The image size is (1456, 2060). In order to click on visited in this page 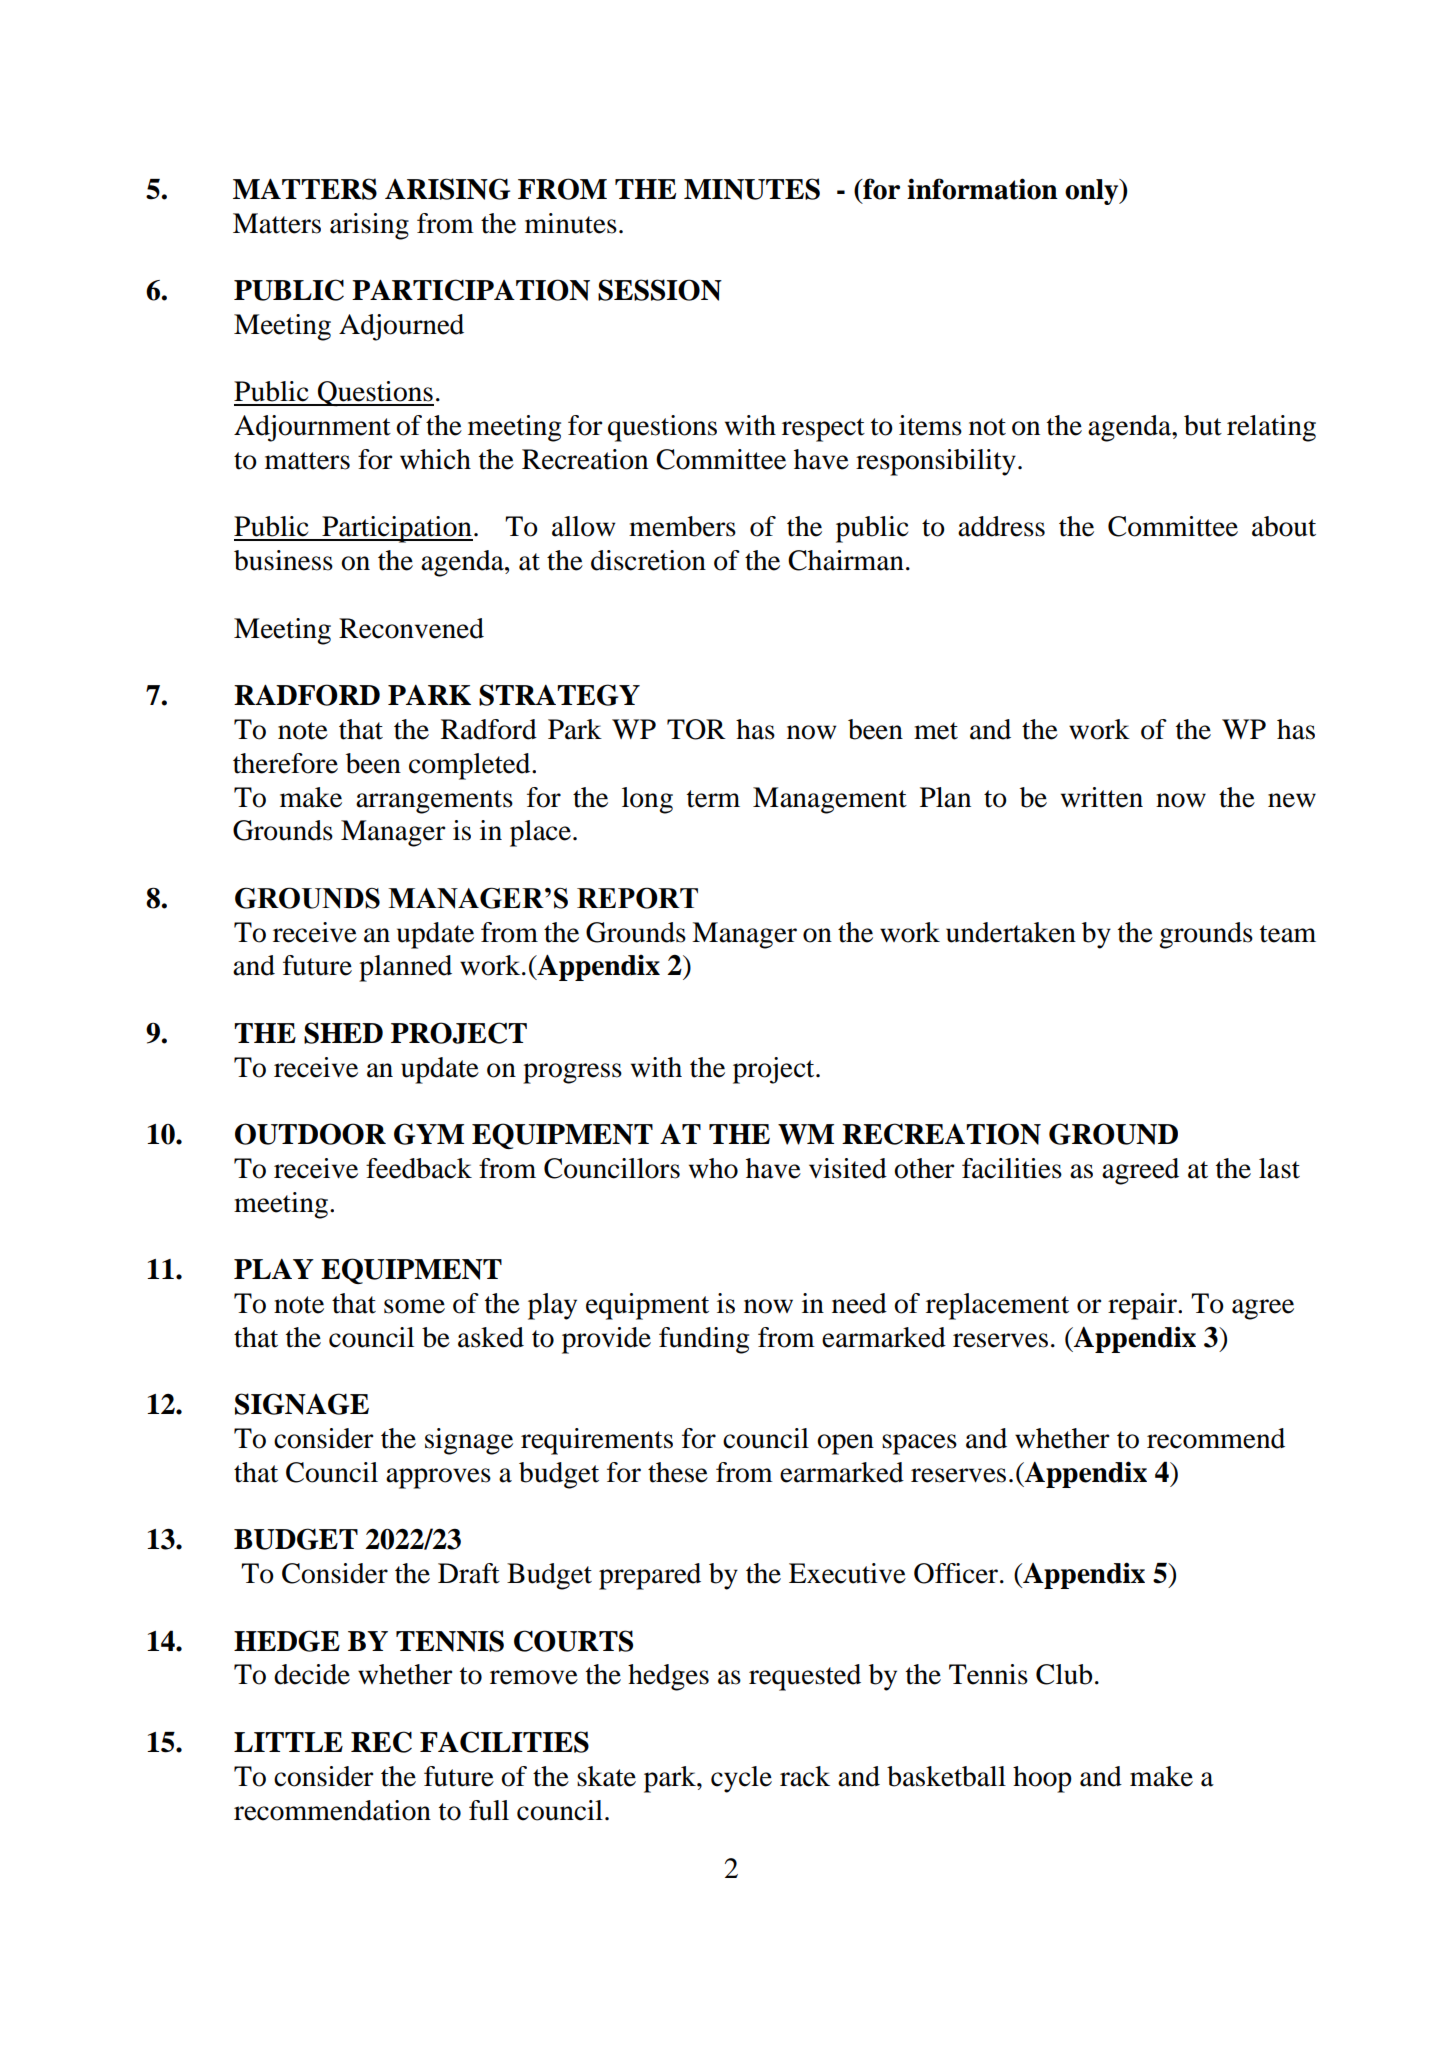, I will do `click(848, 1168)`.
